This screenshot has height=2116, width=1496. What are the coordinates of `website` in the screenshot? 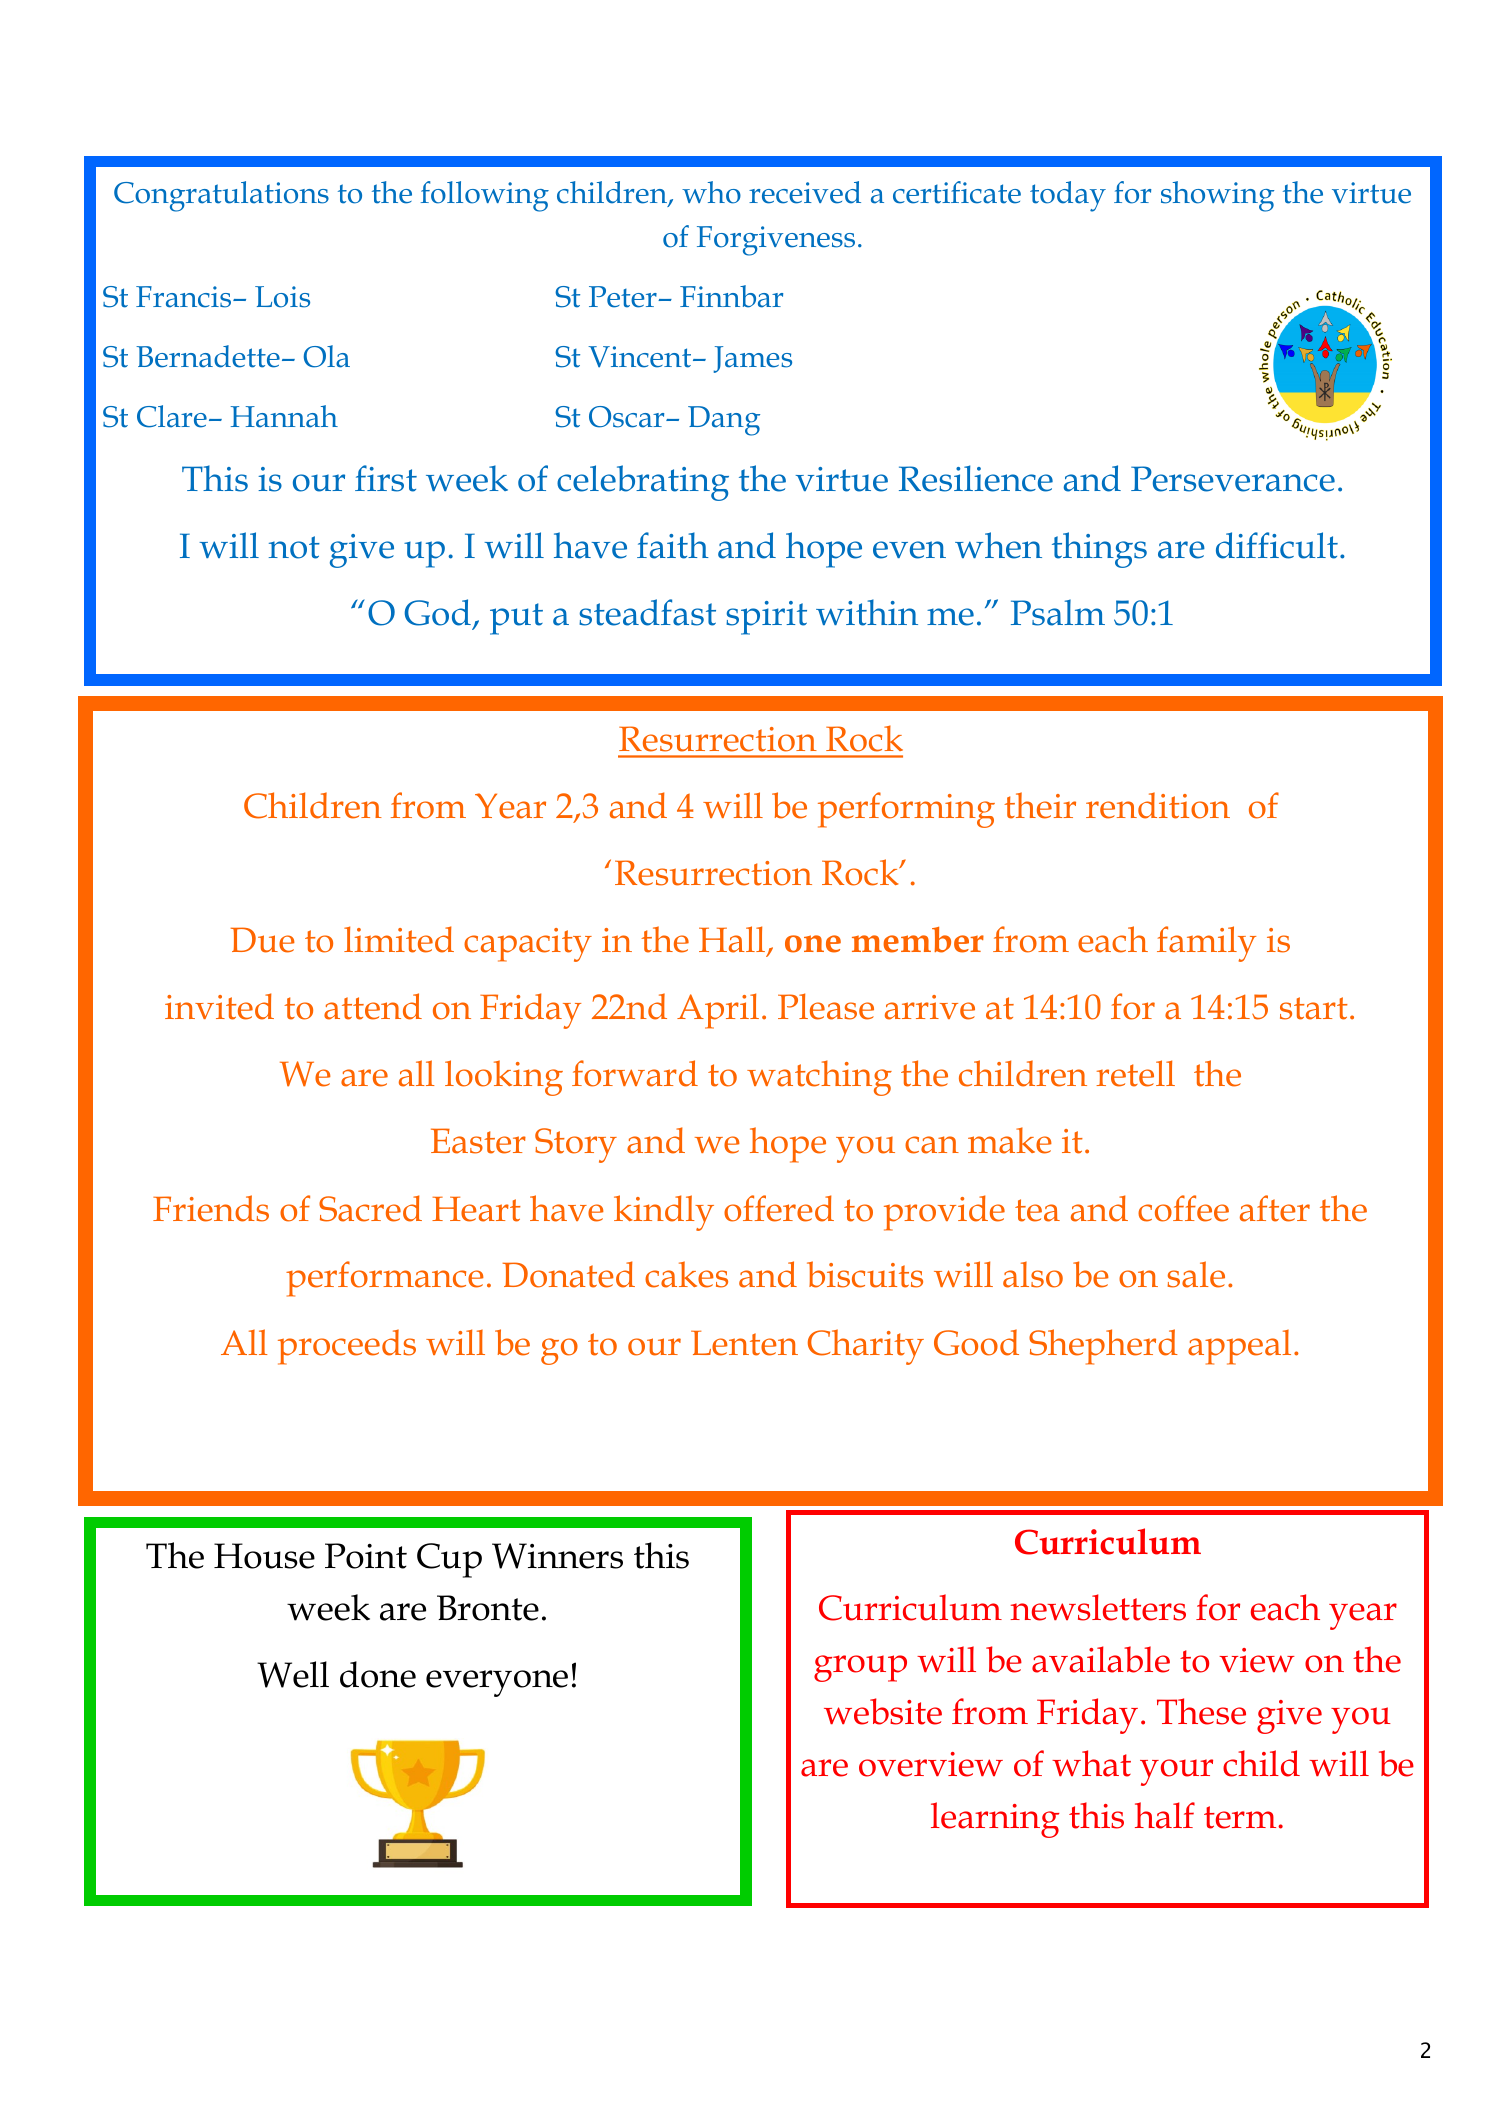 It's located at (883, 1711).
